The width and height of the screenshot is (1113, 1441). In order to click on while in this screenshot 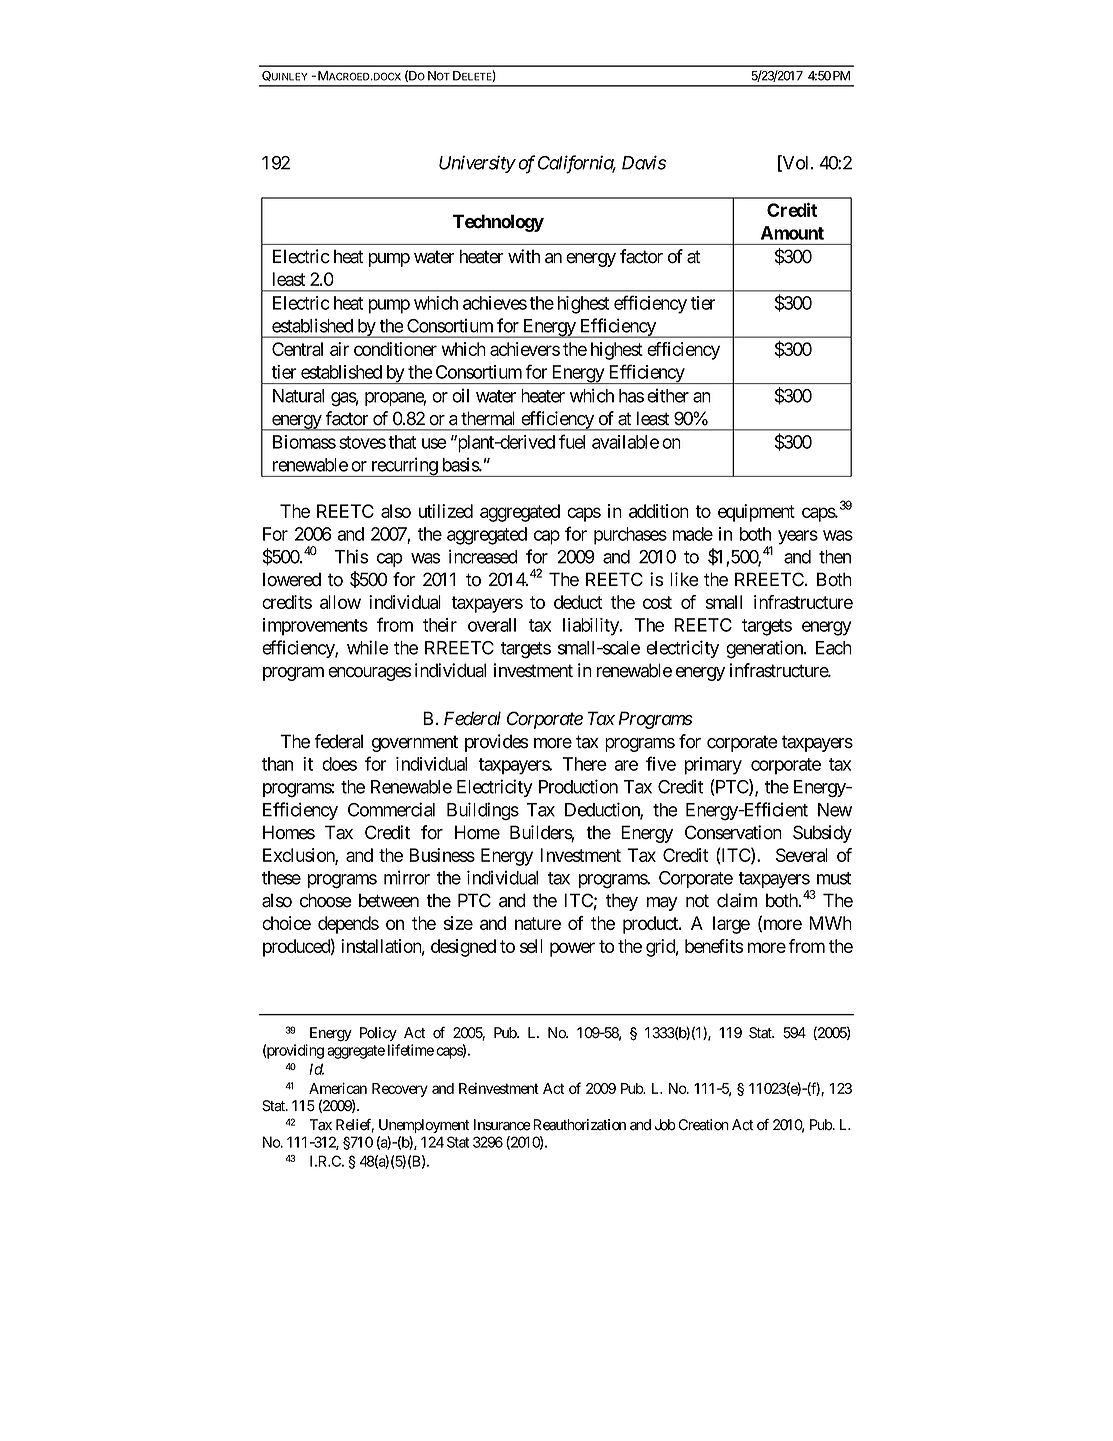, I will do `click(368, 647)`.
